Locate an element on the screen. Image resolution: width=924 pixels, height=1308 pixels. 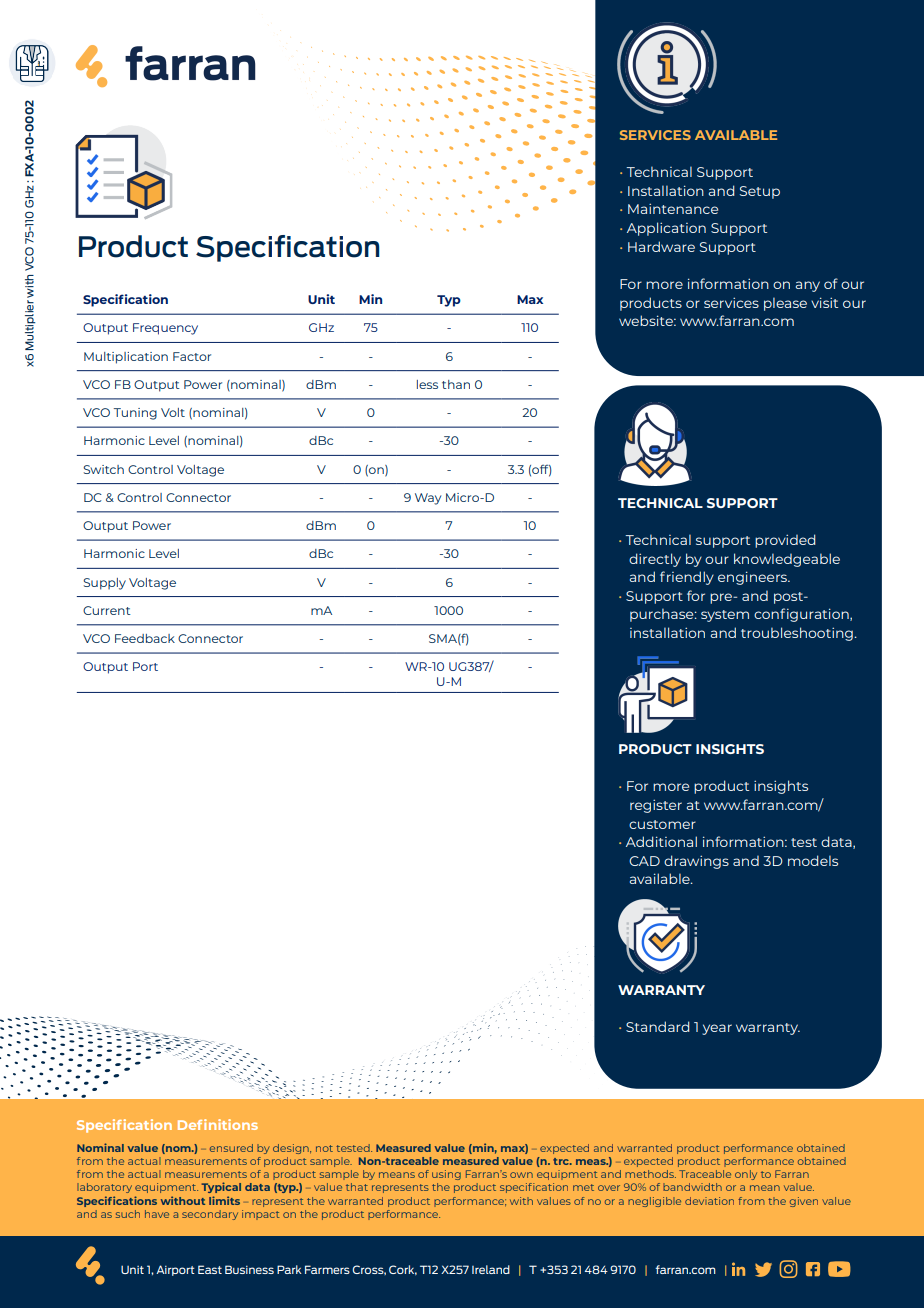
CAD is located at coordinates (644, 861).
